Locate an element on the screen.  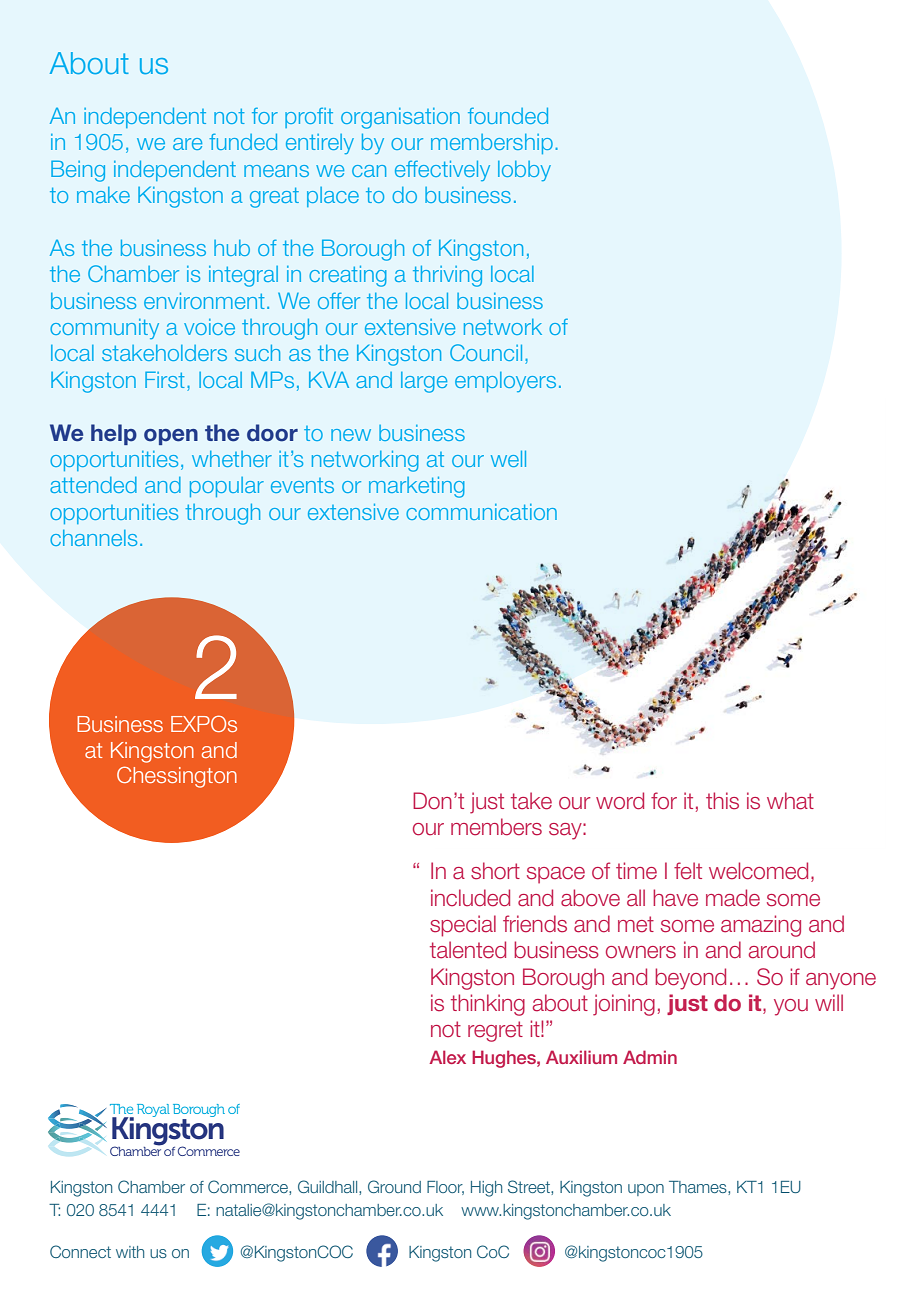
channels is located at coordinates (93, 538).
